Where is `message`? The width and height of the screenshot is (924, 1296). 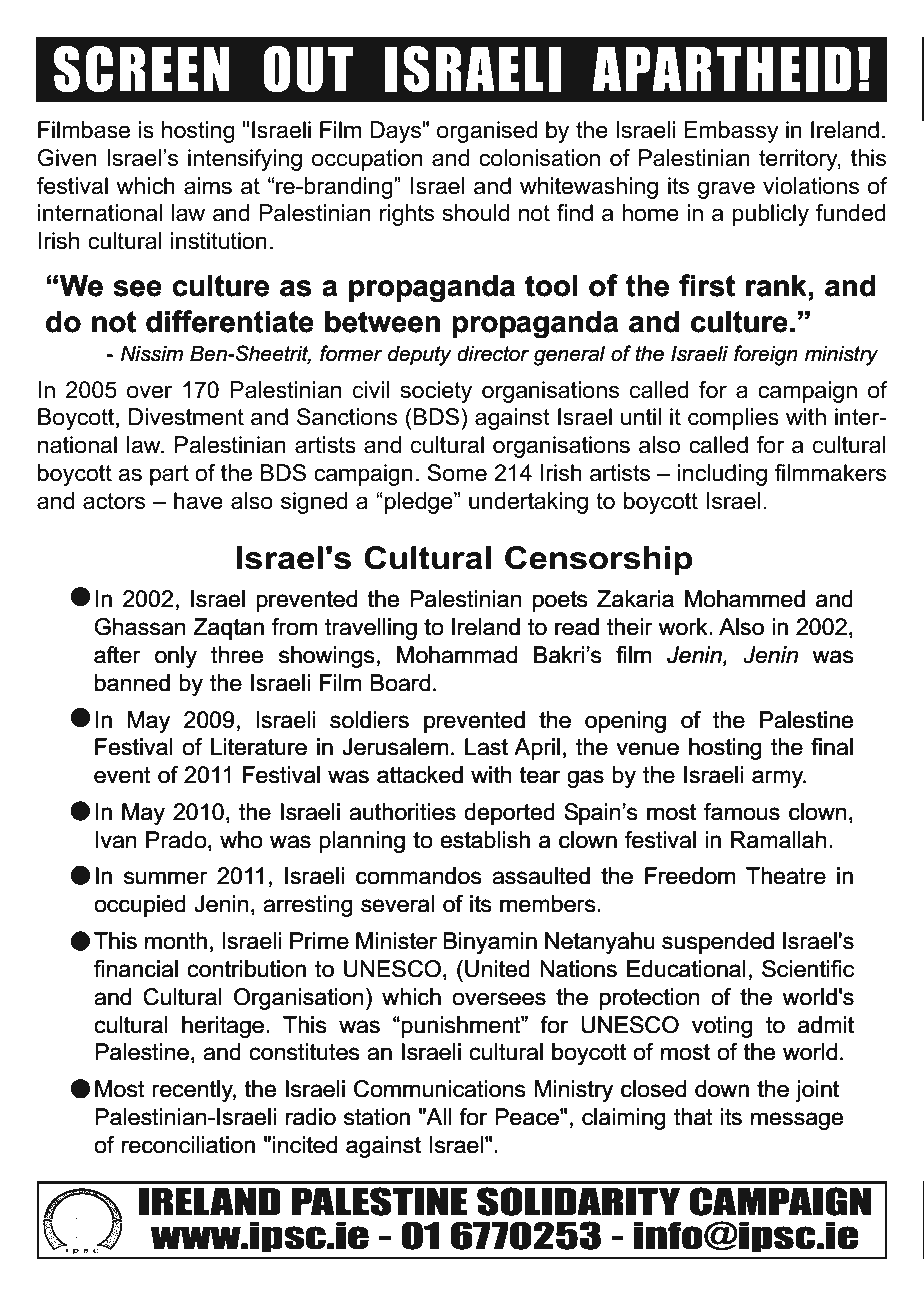
message is located at coordinates (797, 1121).
